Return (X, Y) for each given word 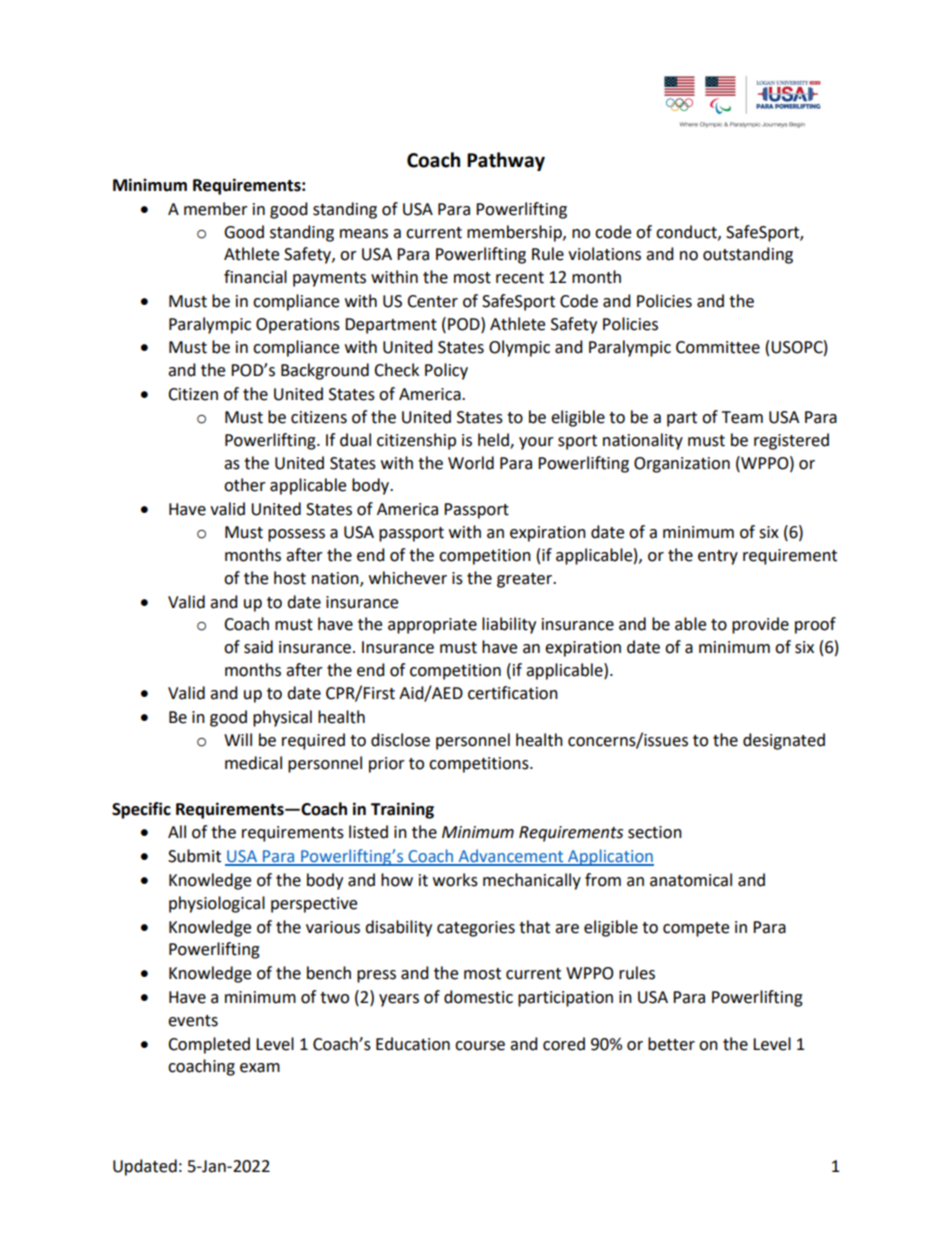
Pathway (506, 161)
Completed (209, 1045)
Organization (682, 465)
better (671, 1044)
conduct (687, 232)
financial (255, 277)
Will (238, 739)
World (471, 463)
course (480, 1046)
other (245, 485)
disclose (400, 740)
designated (784, 741)
